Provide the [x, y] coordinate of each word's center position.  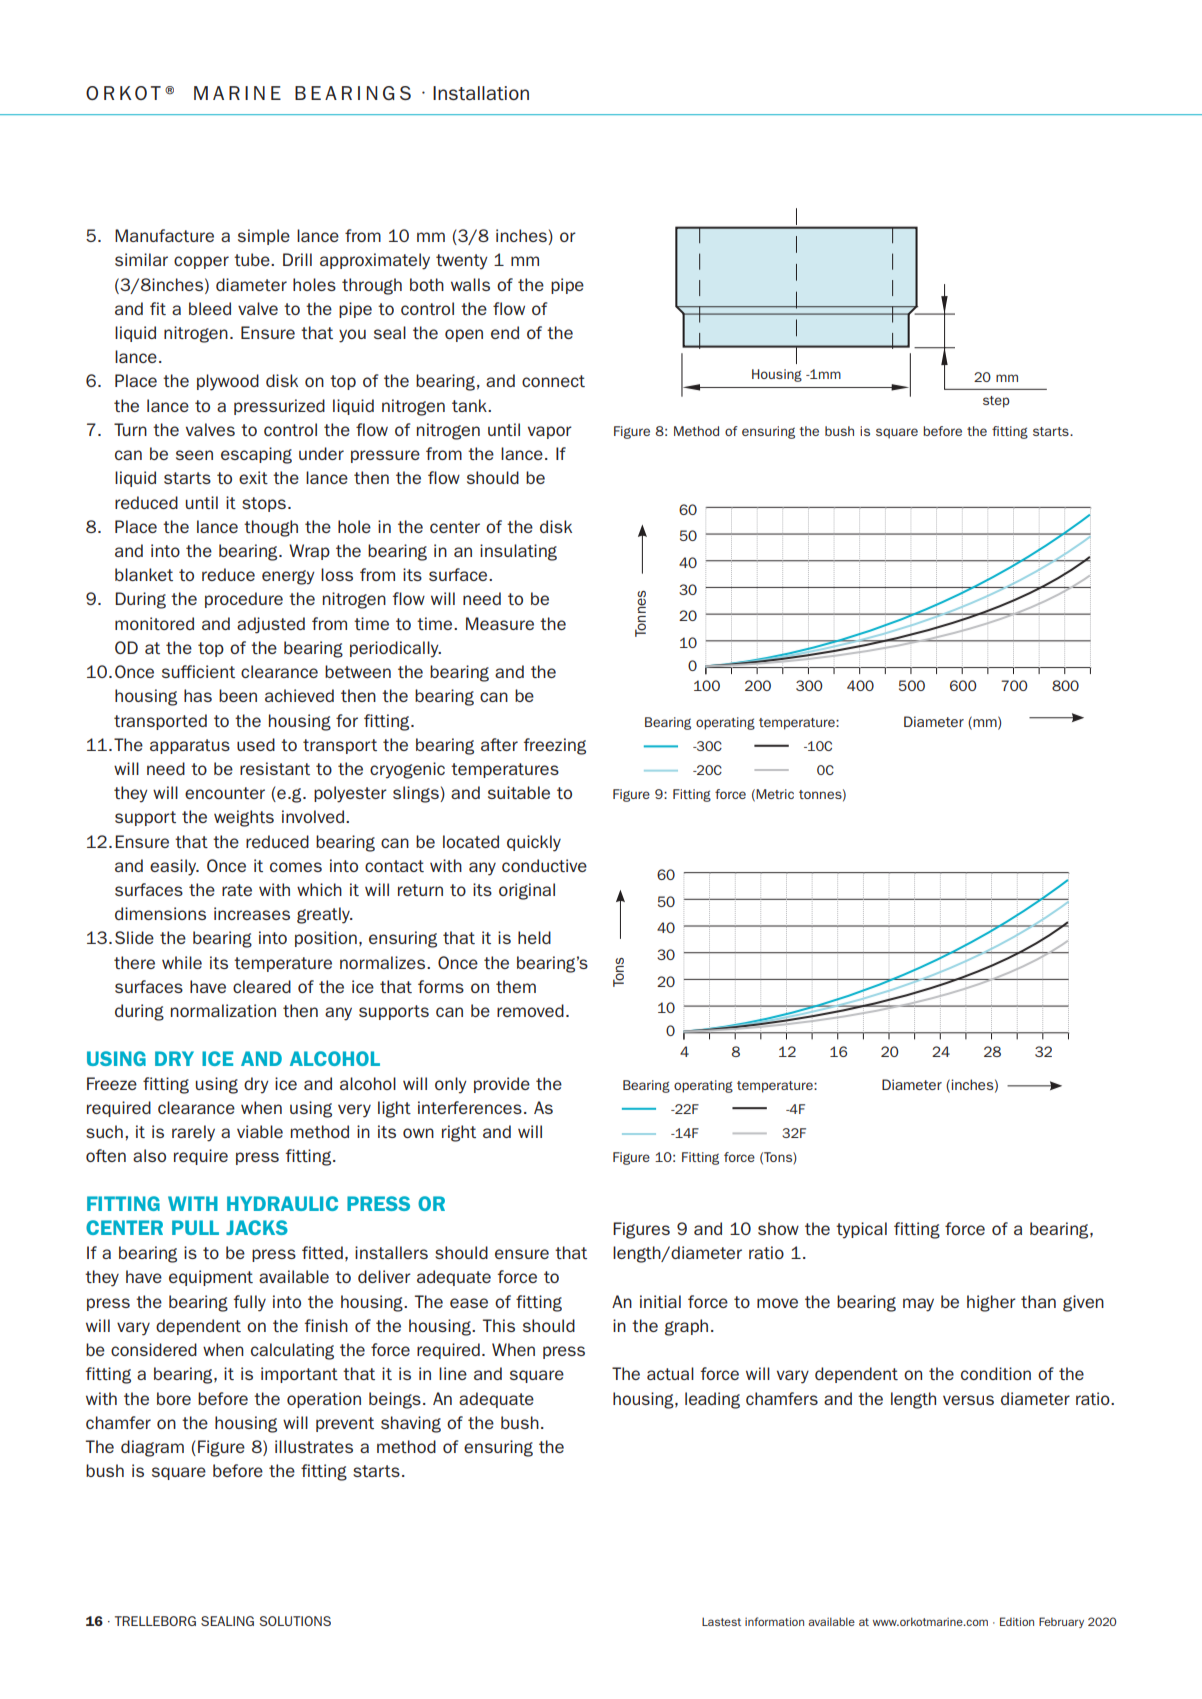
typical [861, 1230]
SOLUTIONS [295, 1621]
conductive [544, 865]
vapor [550, 432]
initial [660, 1301]
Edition [1017, 1621]
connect [553, 381]
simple [264, 237]
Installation [481, 93]
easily [174, 867]
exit [253, 477]
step [996, 402]
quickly [534, 843]
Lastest [721, 1621]
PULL [195, 1227]
